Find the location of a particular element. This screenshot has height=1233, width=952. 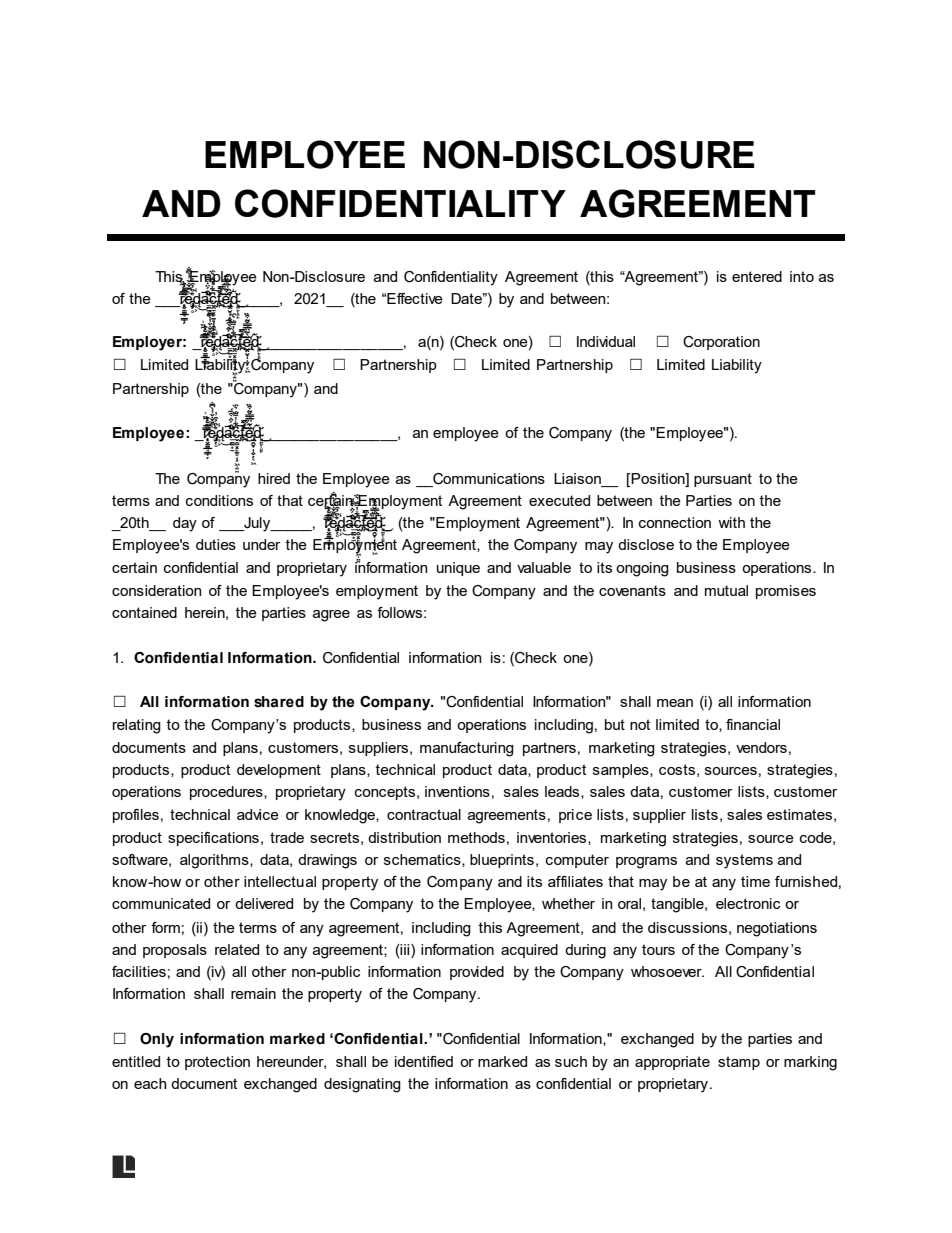

hired is located at coordinates (274, 478).
